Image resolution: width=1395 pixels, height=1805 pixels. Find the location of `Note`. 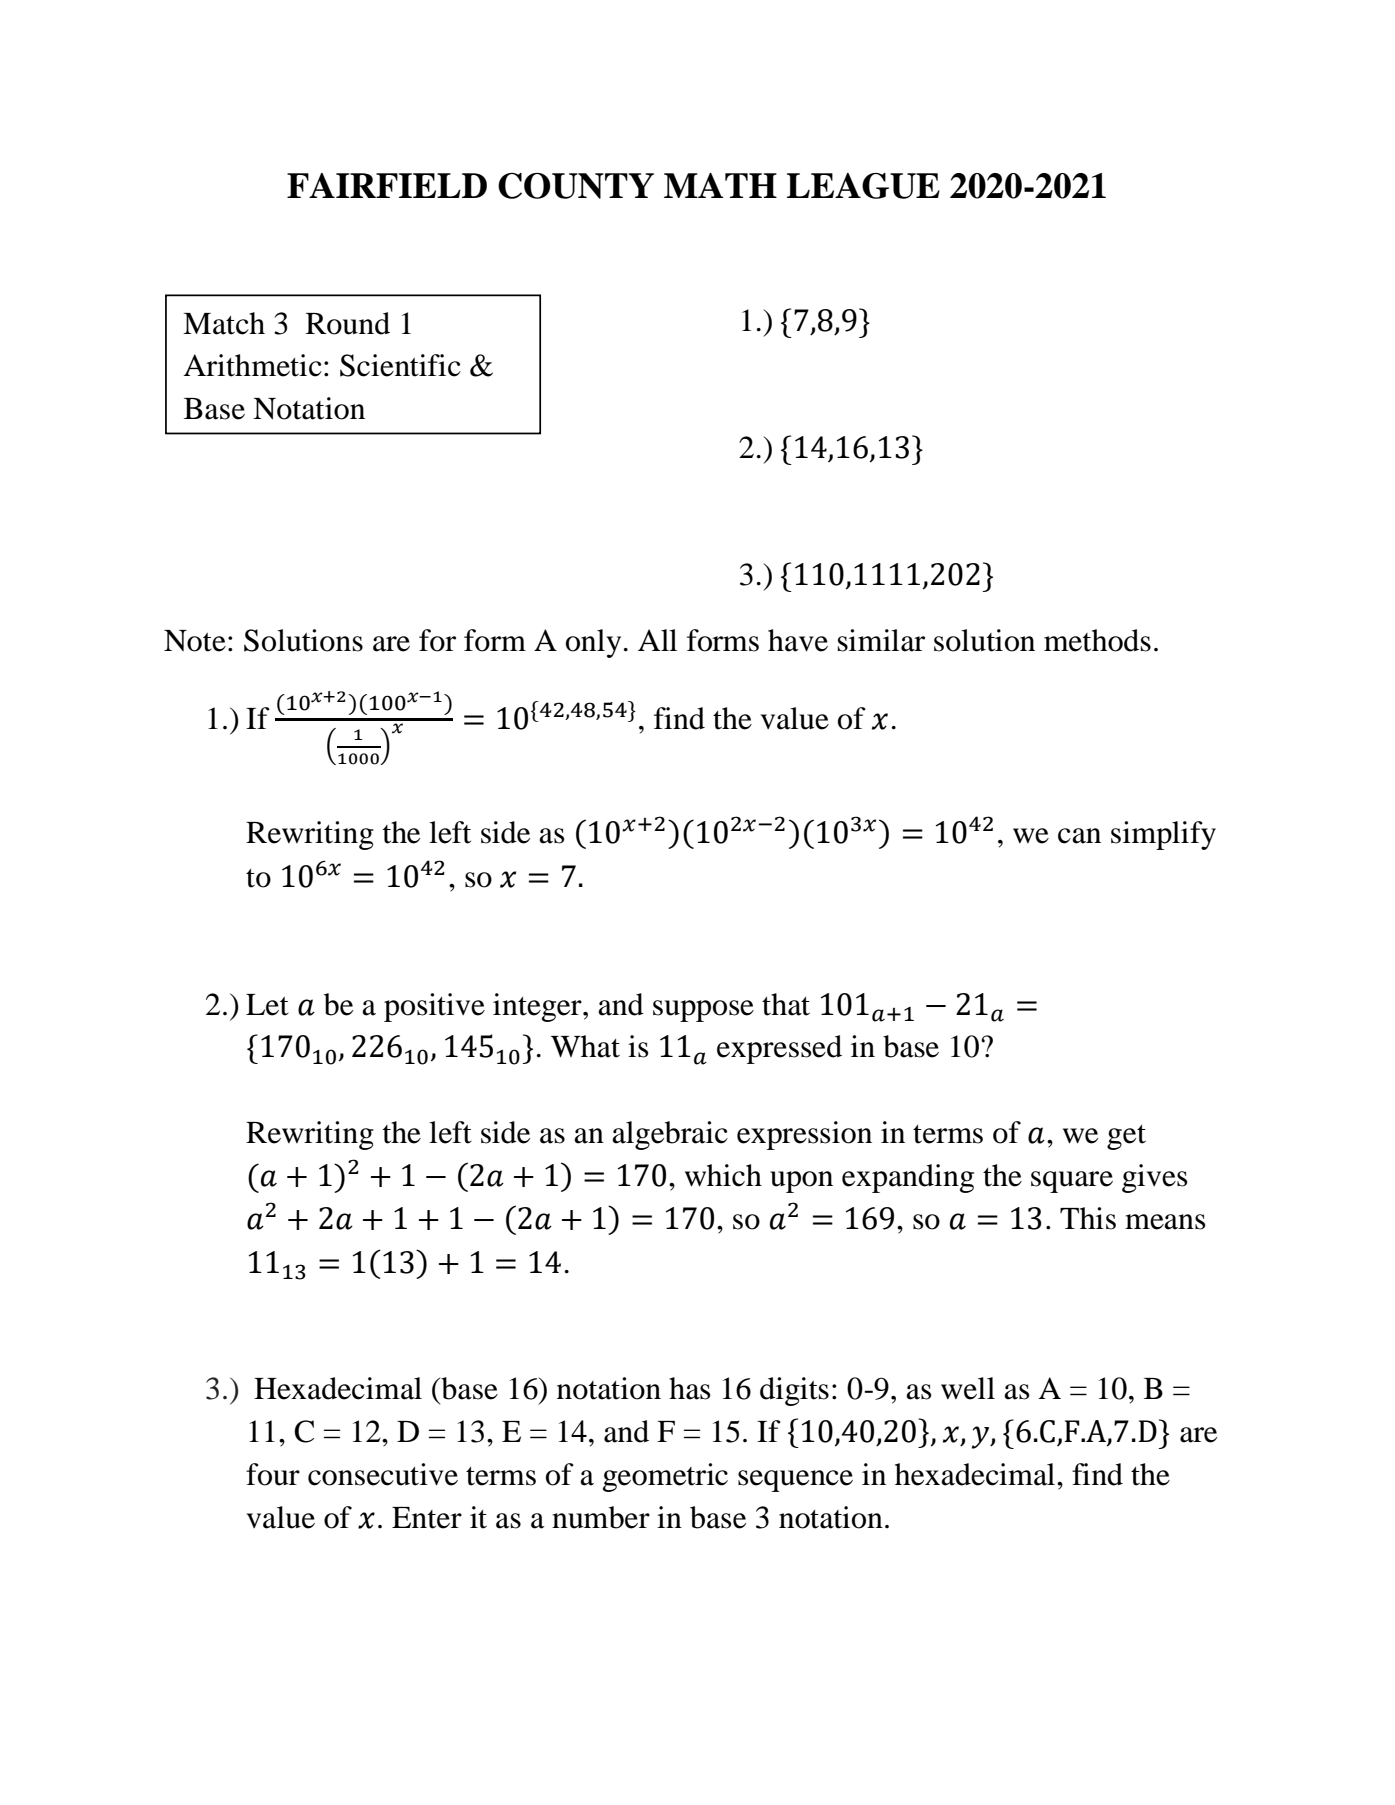

Note is located at coordinates (195, 641).
